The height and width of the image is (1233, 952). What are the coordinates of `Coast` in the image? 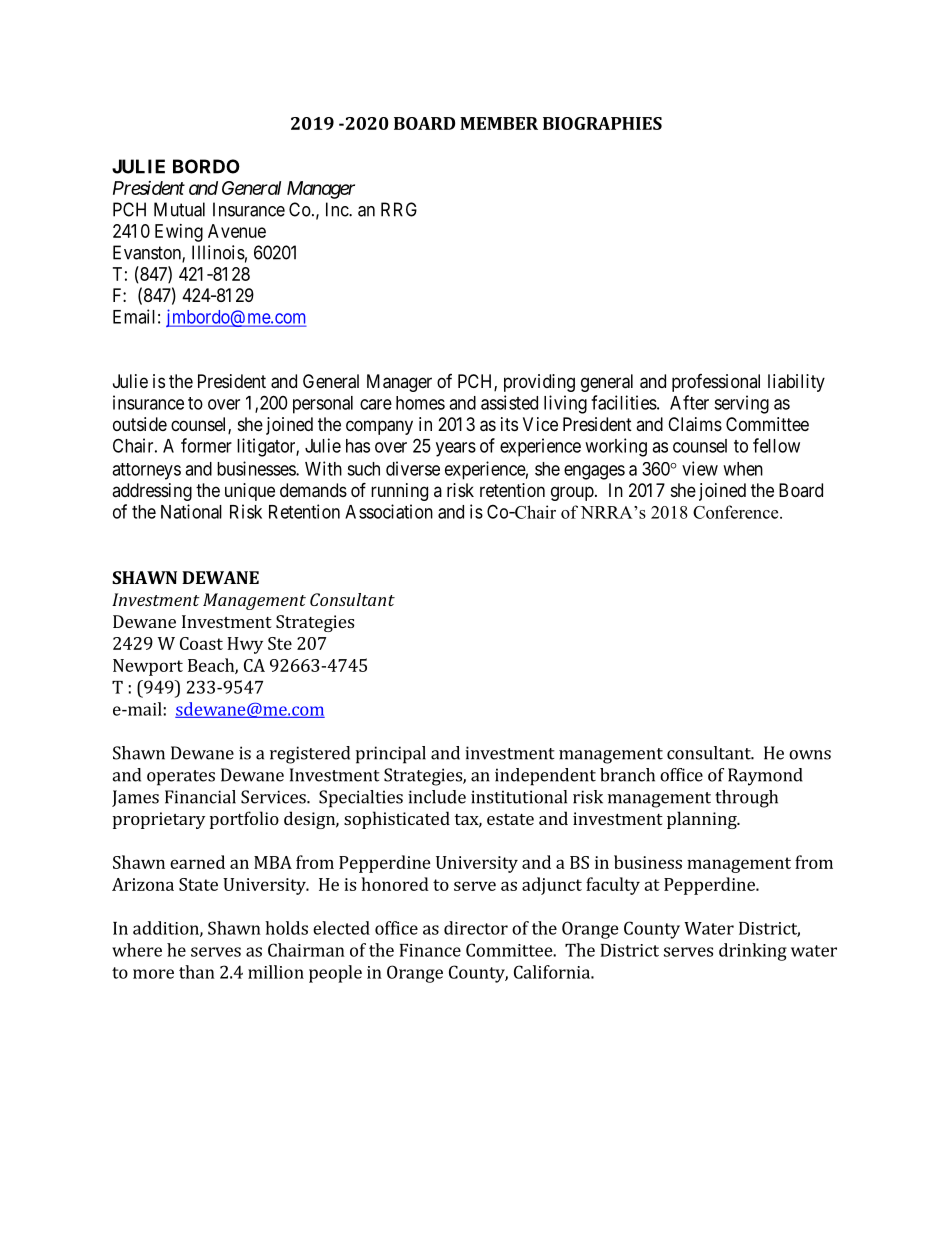 It's located at (201, 643).
